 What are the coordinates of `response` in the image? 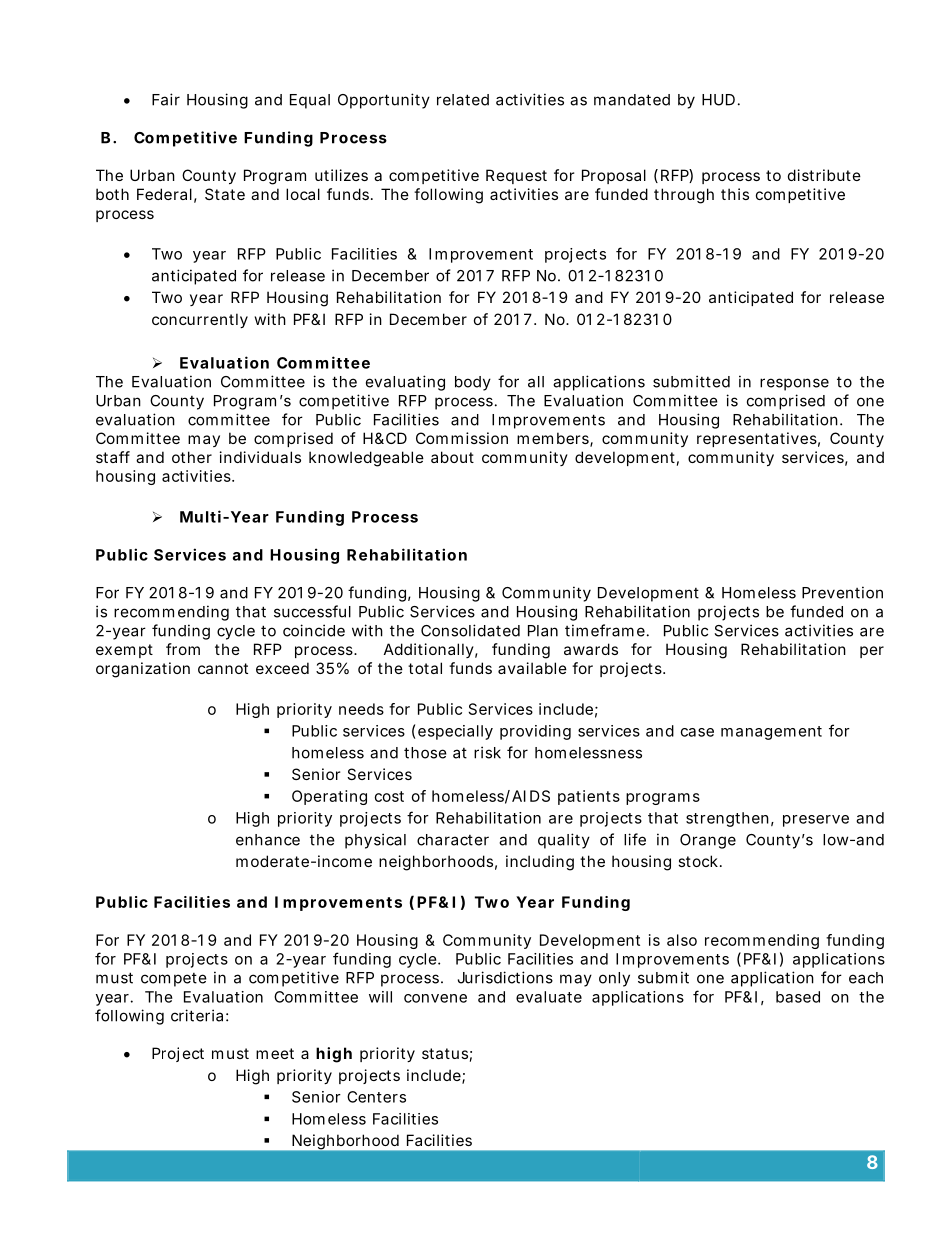 It's located at (794, 384).
